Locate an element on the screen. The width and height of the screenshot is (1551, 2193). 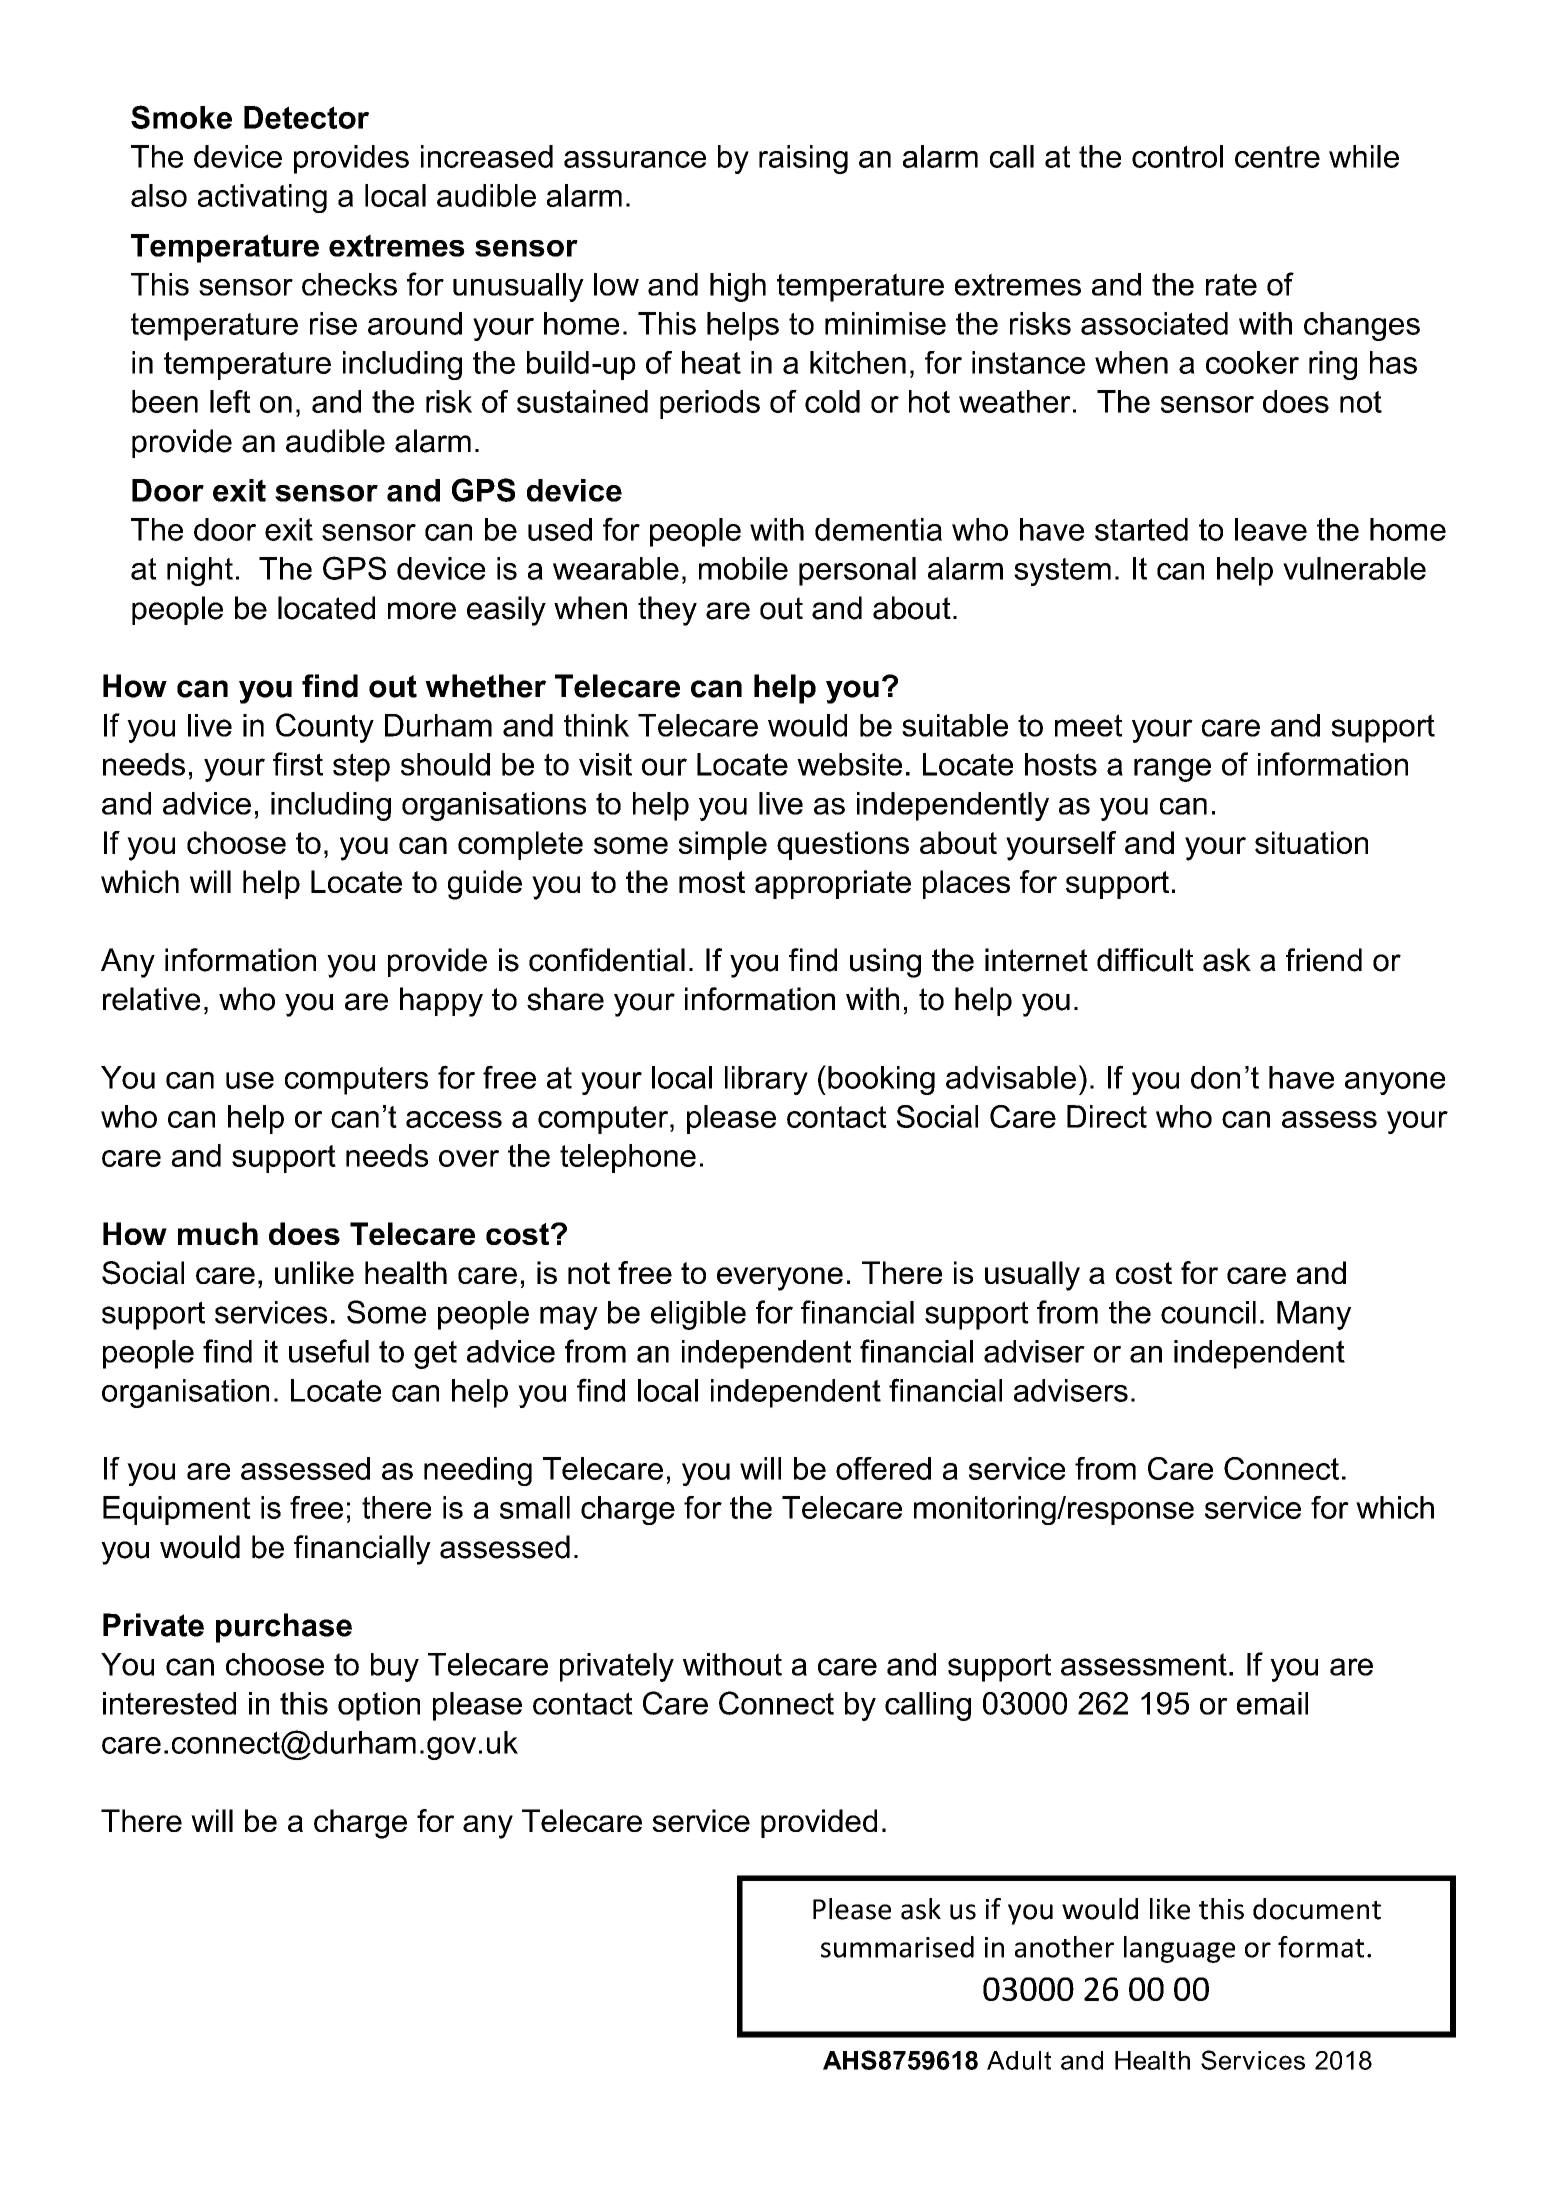
option is located at coordinates (379, 1706).
